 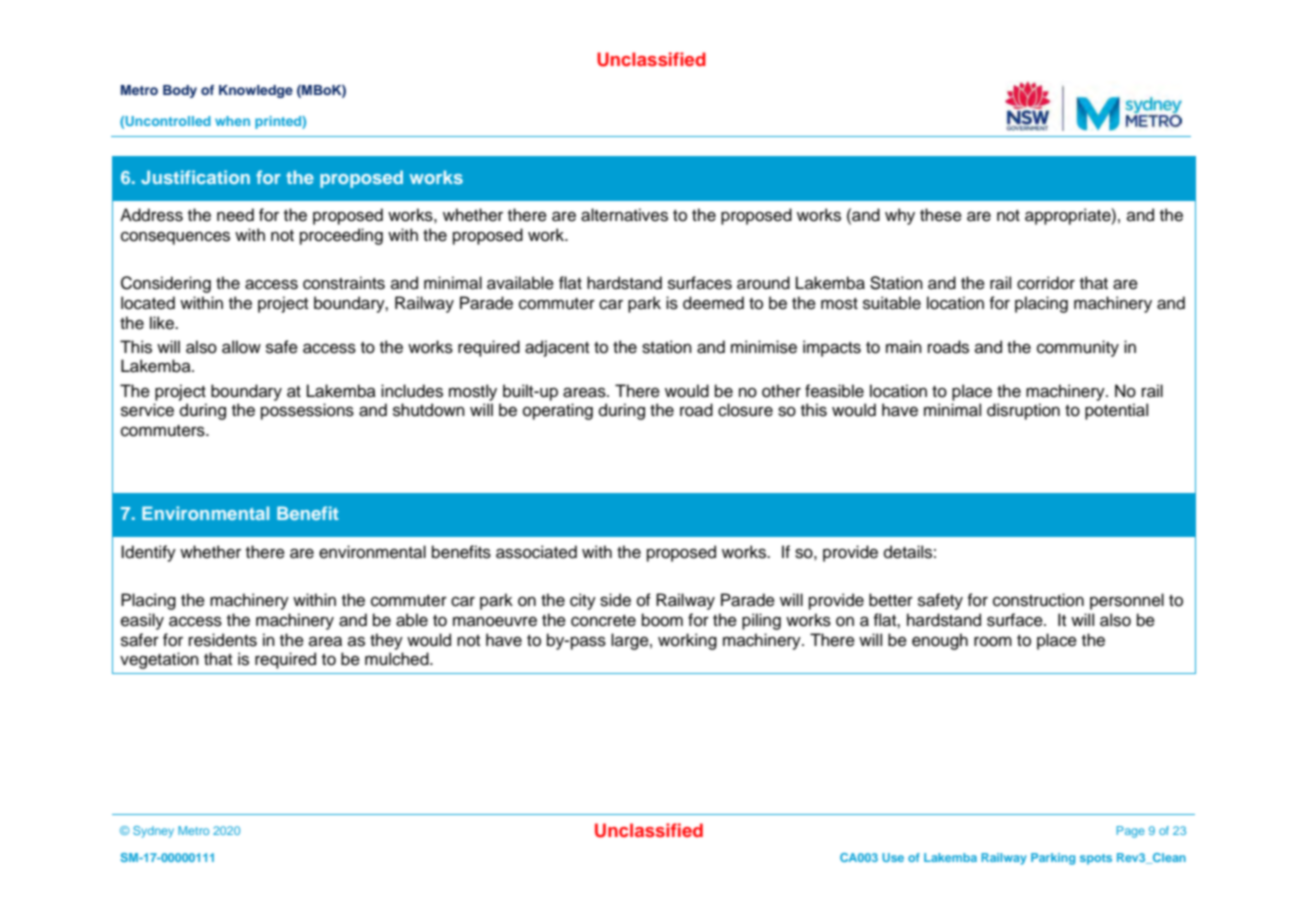 I want to click on concrete, so click(x=603, y=621).
